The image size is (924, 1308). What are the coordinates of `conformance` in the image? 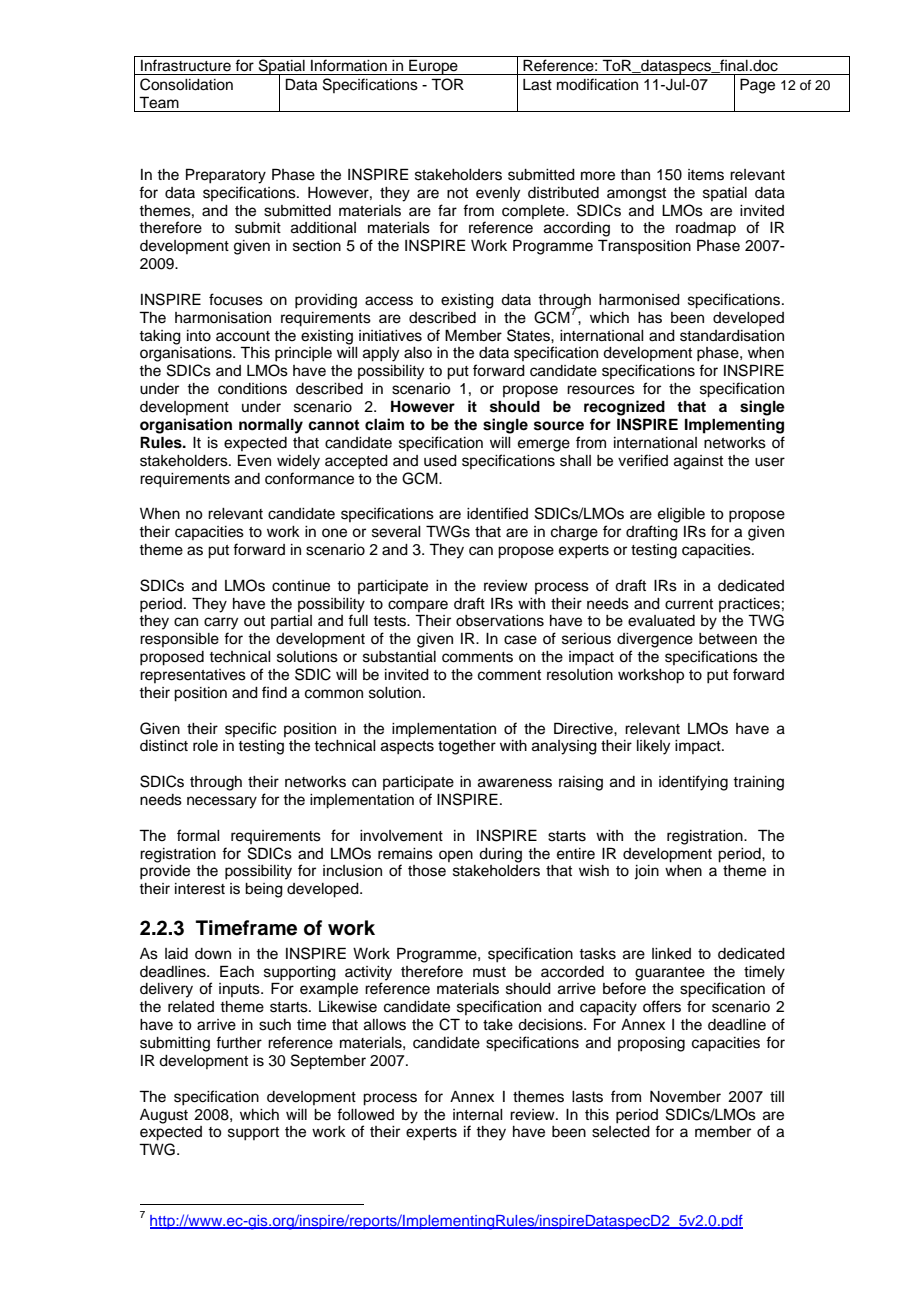 It's located at (309, 478).
